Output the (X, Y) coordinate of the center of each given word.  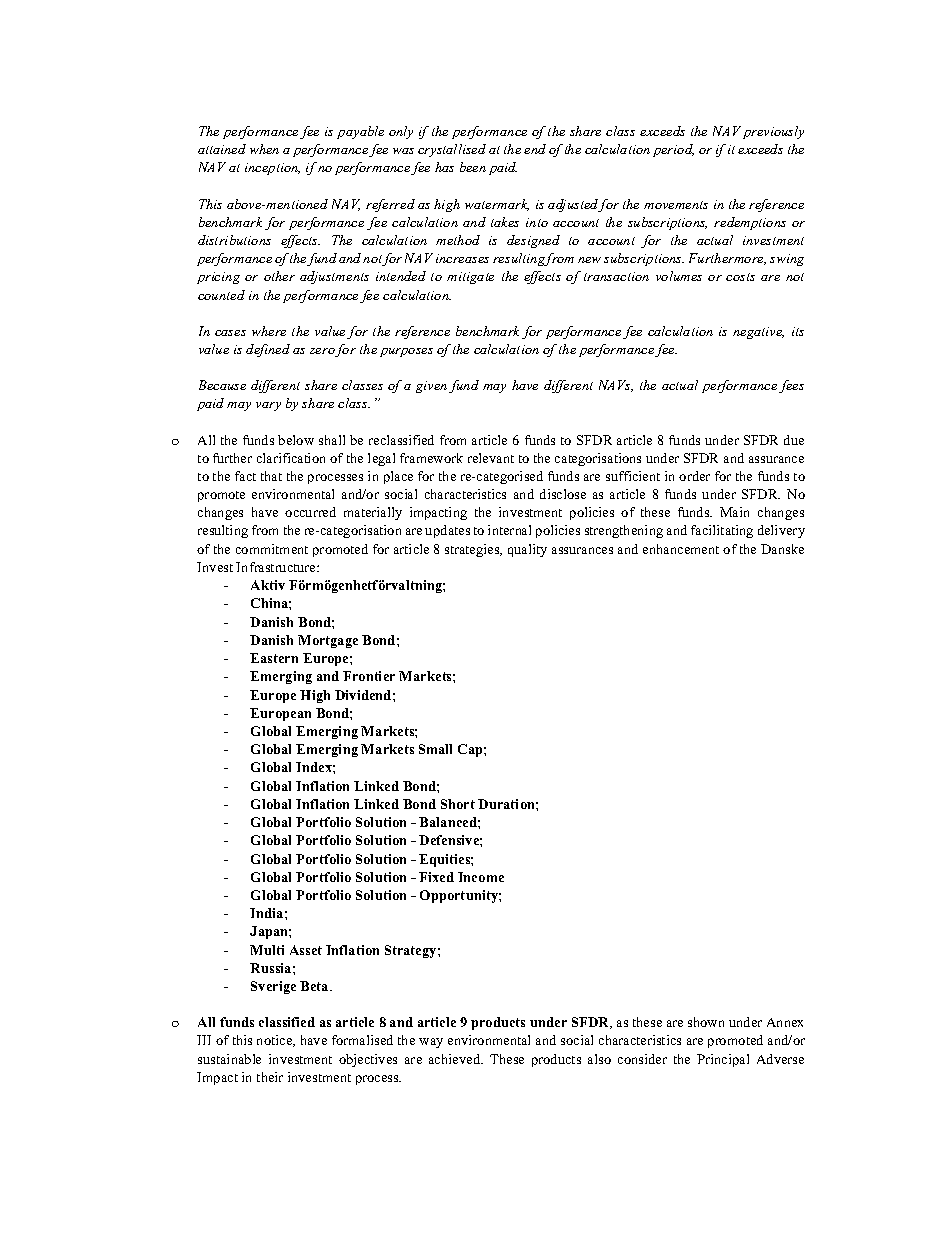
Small (435, 749)
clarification (291, 458)
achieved (456, 1059)
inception (272, 169)
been (473, 167)
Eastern (274, 658)
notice (276, 1041)
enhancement (681, 549)
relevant (491, 458)
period (673, 150)
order (694, 476)
